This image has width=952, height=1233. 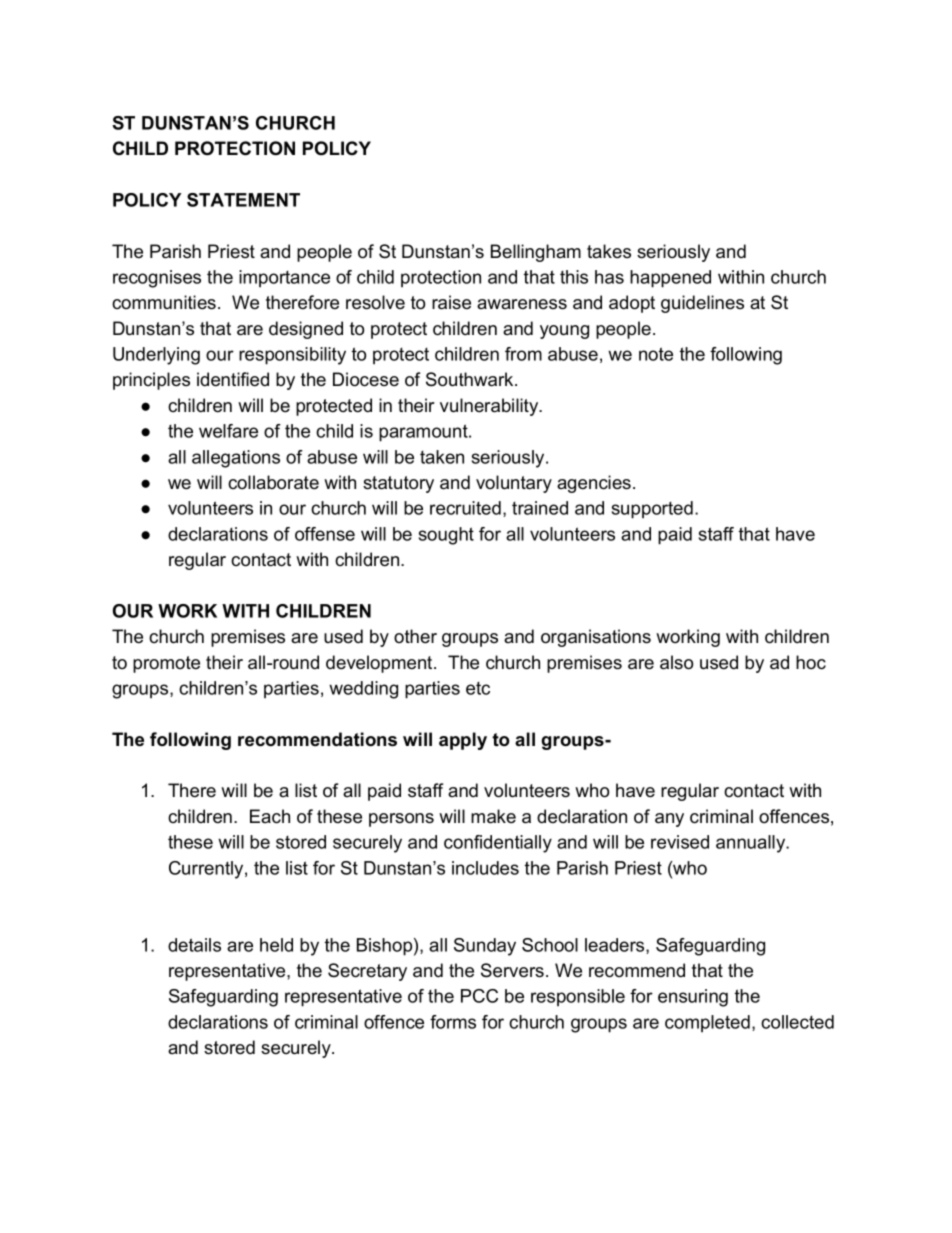 What do you see at coordinates (166, 664) in the image?
I see `promote` at bounding box center [166, 664].
